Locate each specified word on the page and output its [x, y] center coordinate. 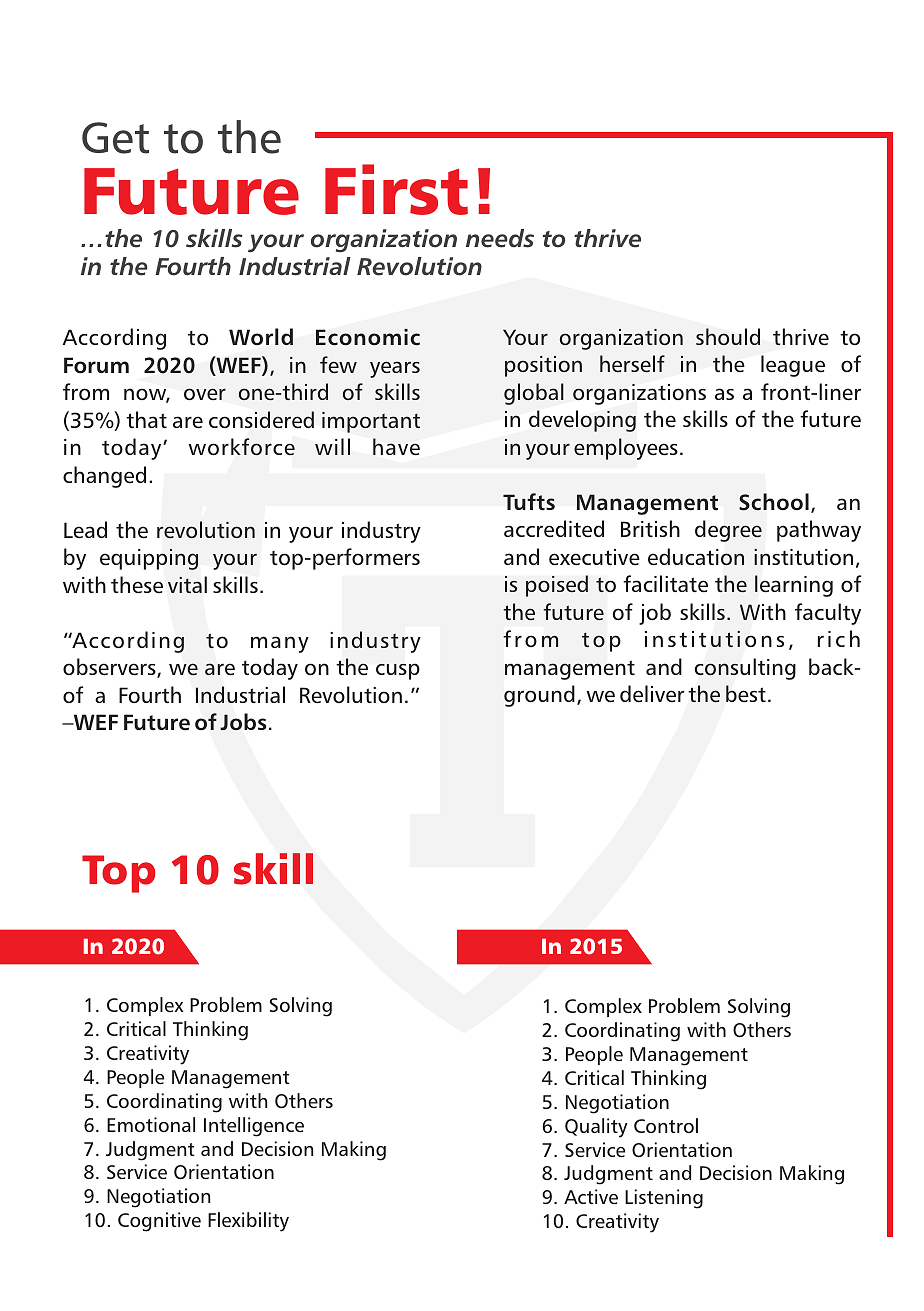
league [793, 366]
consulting [745, 669]
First [396, 189]
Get [115, 138]
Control [666, 1125]
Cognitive [159, 1222]
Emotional [151, 1124]
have [396, 446]
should [728, 336]
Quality [596, 1128]
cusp [398, 671]
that [146, 419]
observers [110, 668]
